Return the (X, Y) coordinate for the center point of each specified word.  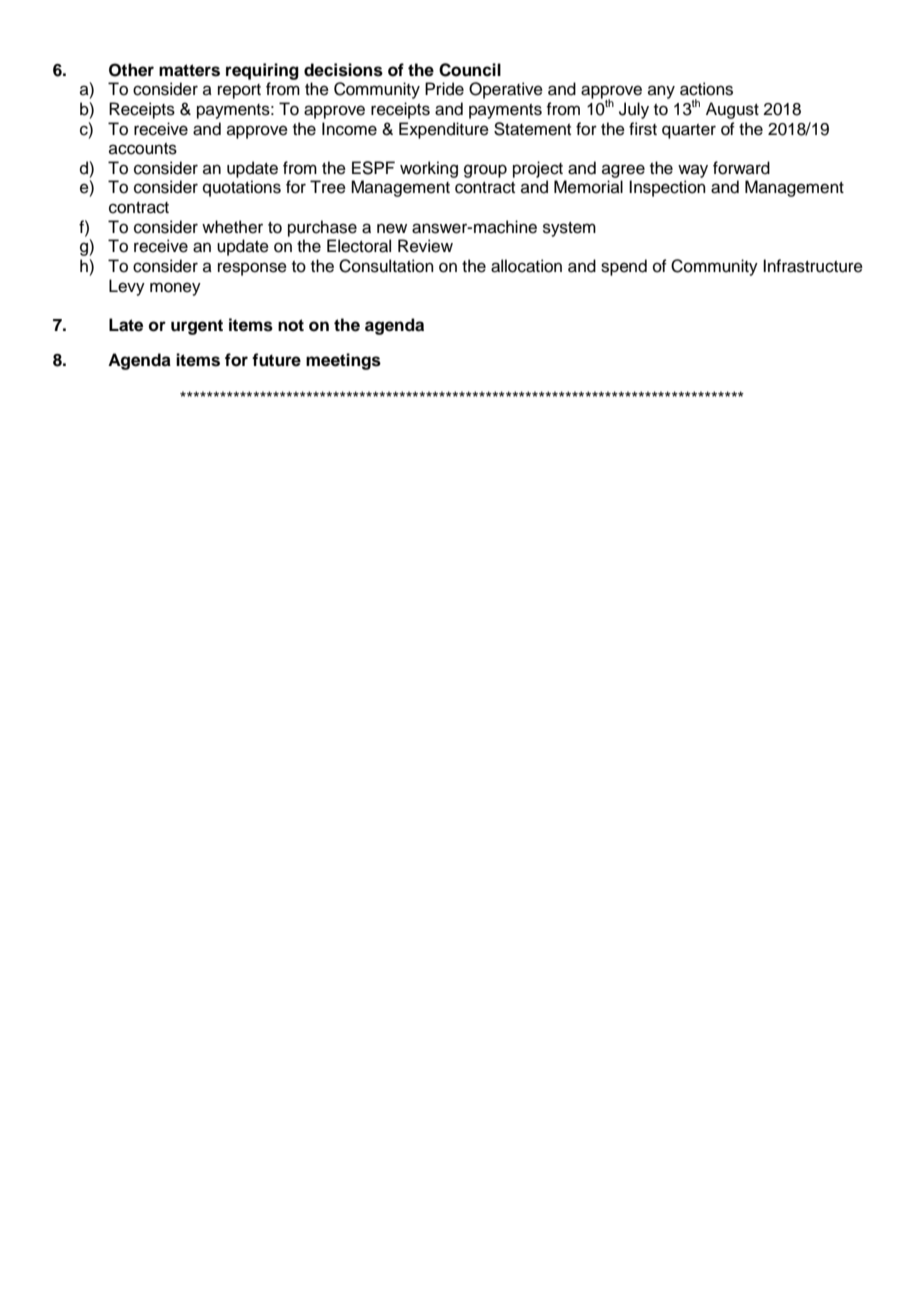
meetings (343, 361)
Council (470, 70)
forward (741, 168)
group (485, 171)
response (252, 269)
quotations (242, 188)
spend (624, 267)
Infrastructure (813, 266)
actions (706, 89)
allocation (526, 266)
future (276, 360)
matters (189, 70)
